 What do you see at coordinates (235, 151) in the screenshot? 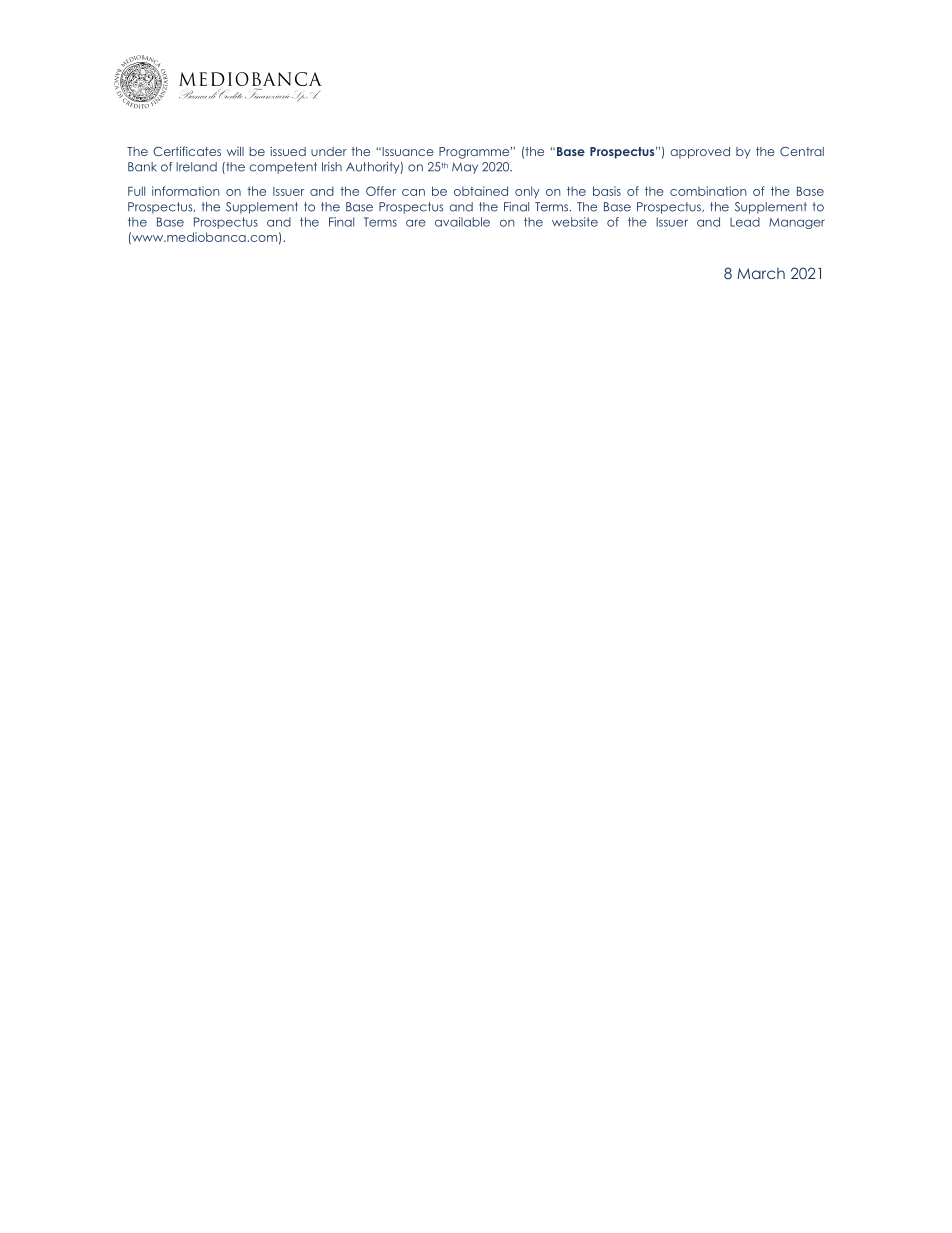
I see `will` at bounding box center [235, 151].
